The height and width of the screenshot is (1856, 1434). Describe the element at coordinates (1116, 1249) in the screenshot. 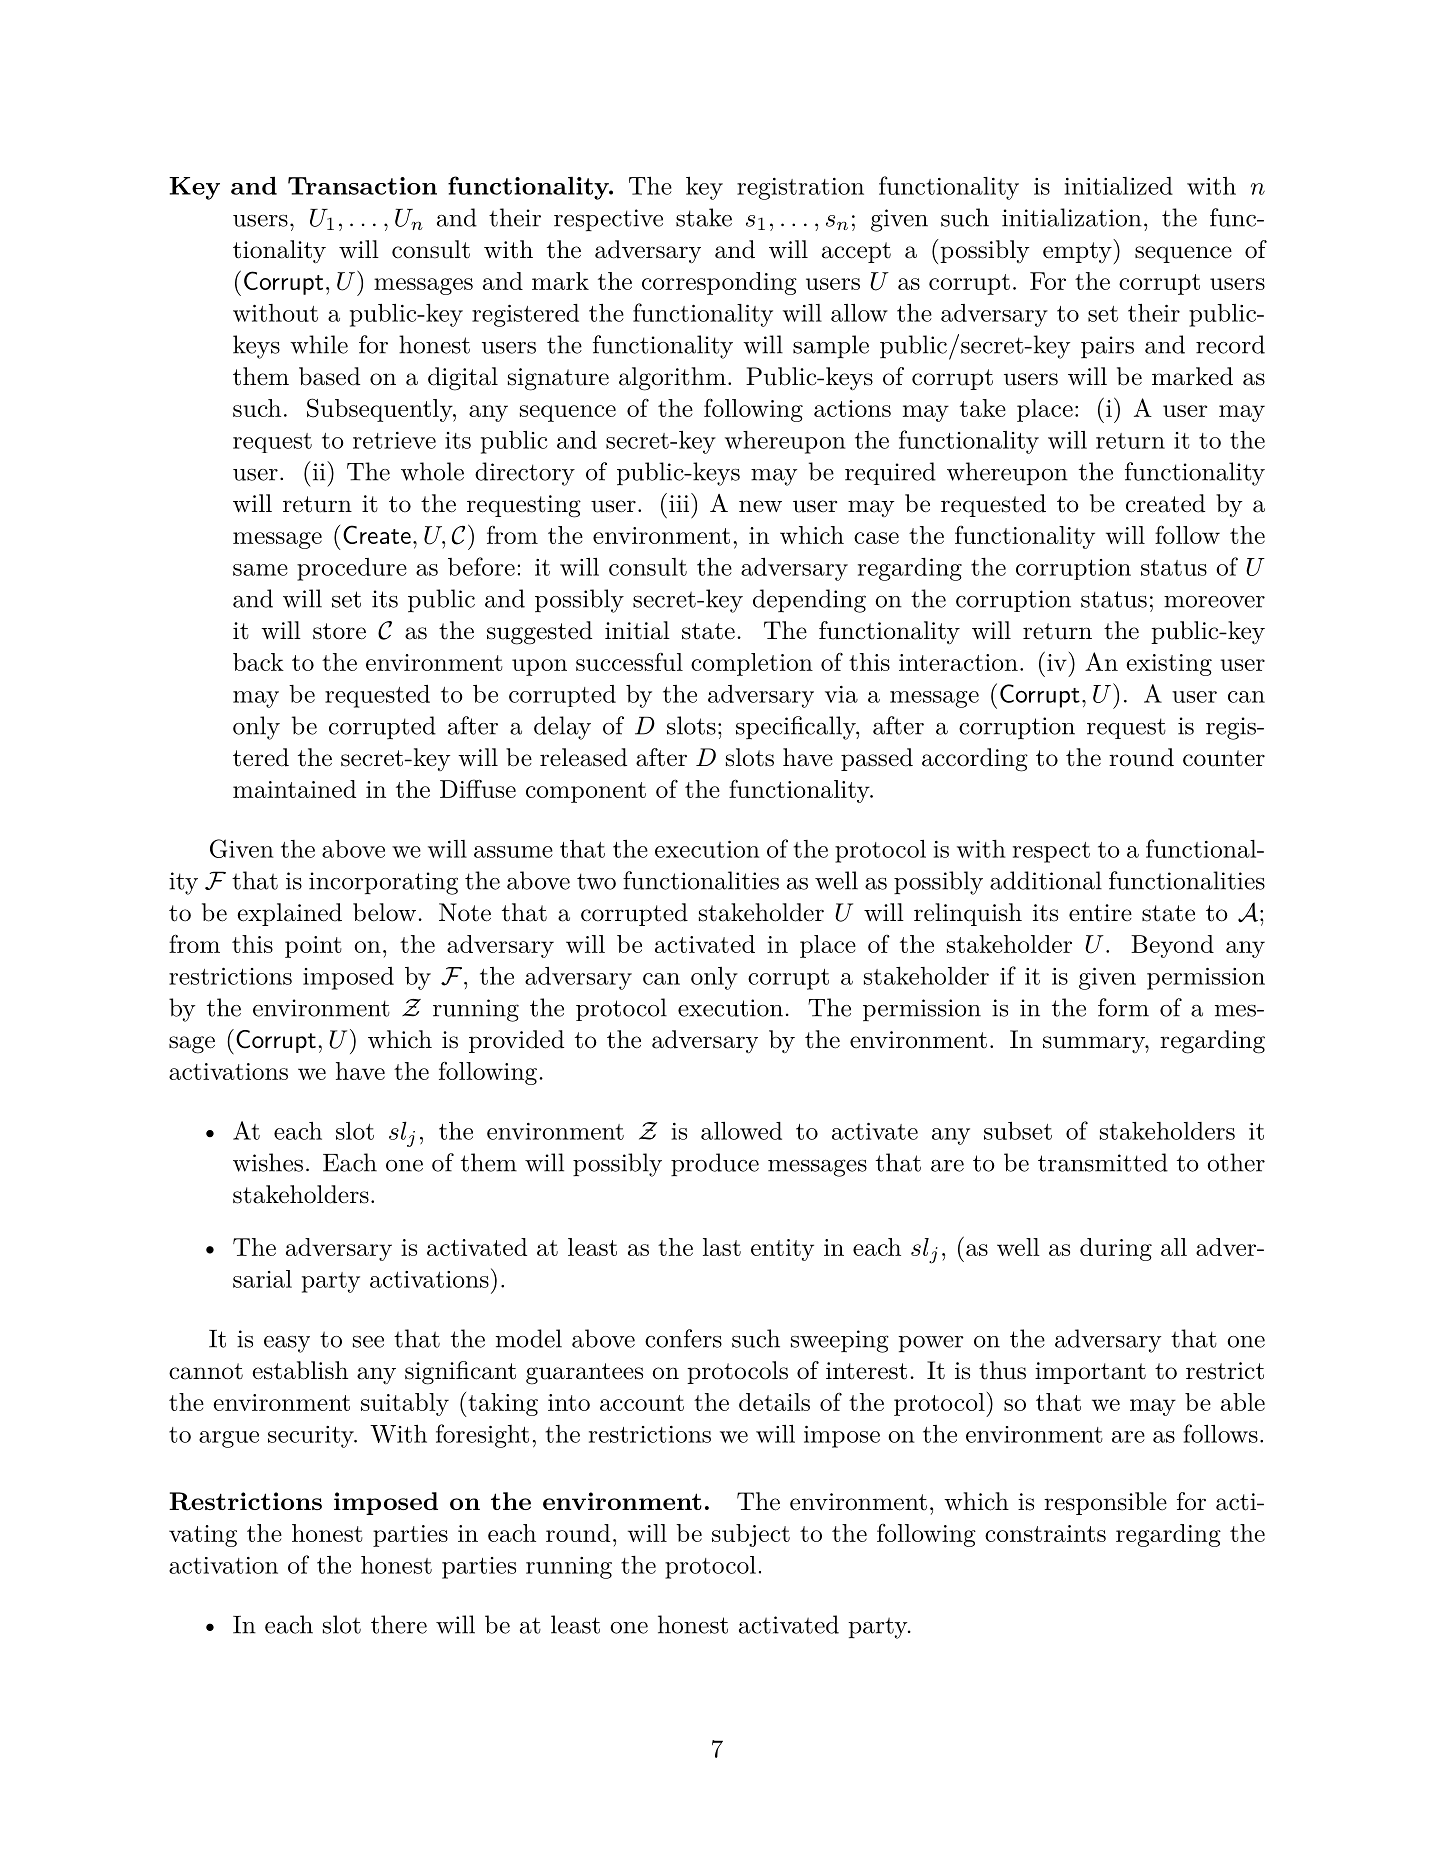

I see `during` at that location.
